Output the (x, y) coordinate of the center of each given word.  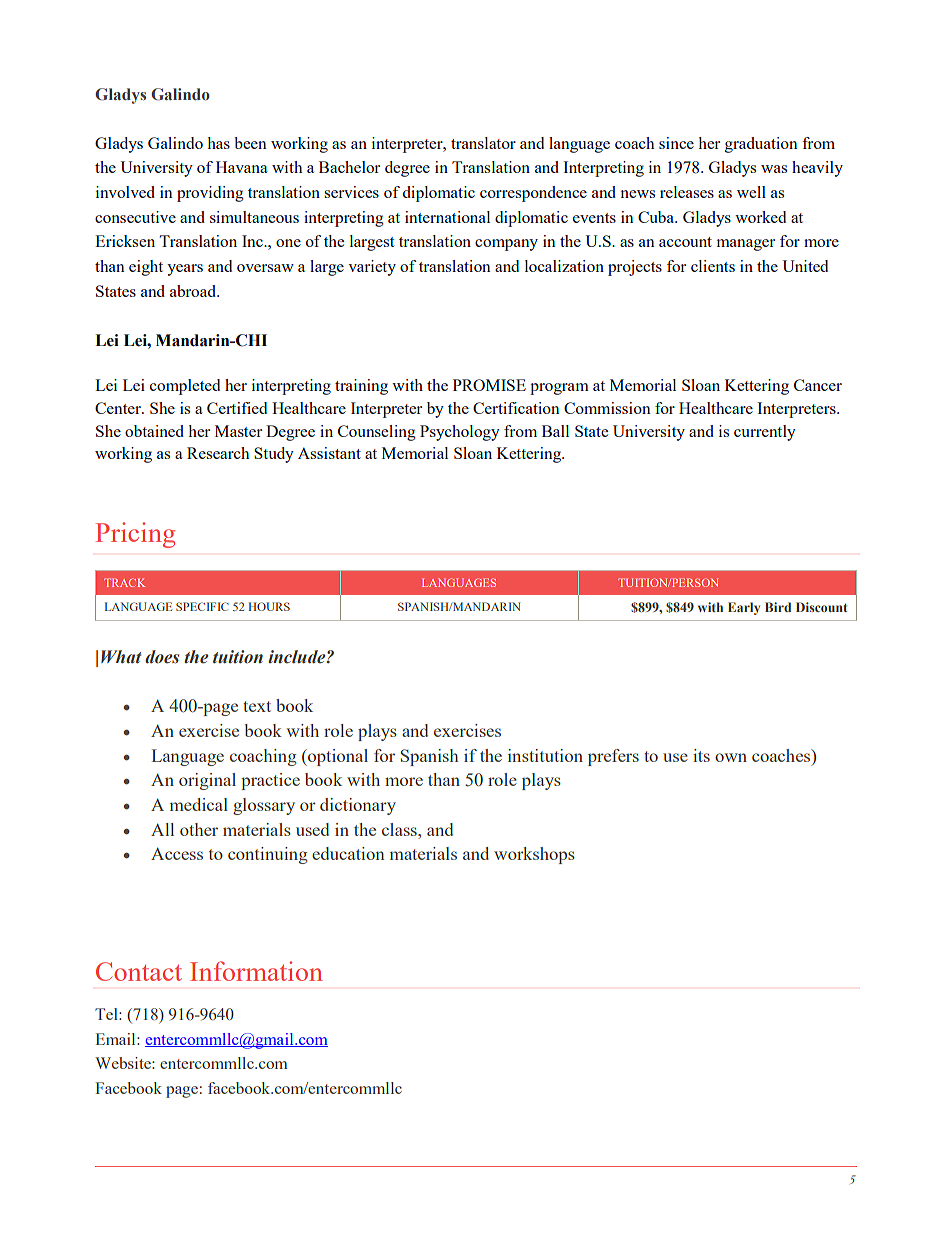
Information (256, 971)
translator (483, 143)
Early (744, 608)
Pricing (135, 535)
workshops (534, 855)
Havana (242, 167)
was (774, 169)
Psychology (460, 433)
